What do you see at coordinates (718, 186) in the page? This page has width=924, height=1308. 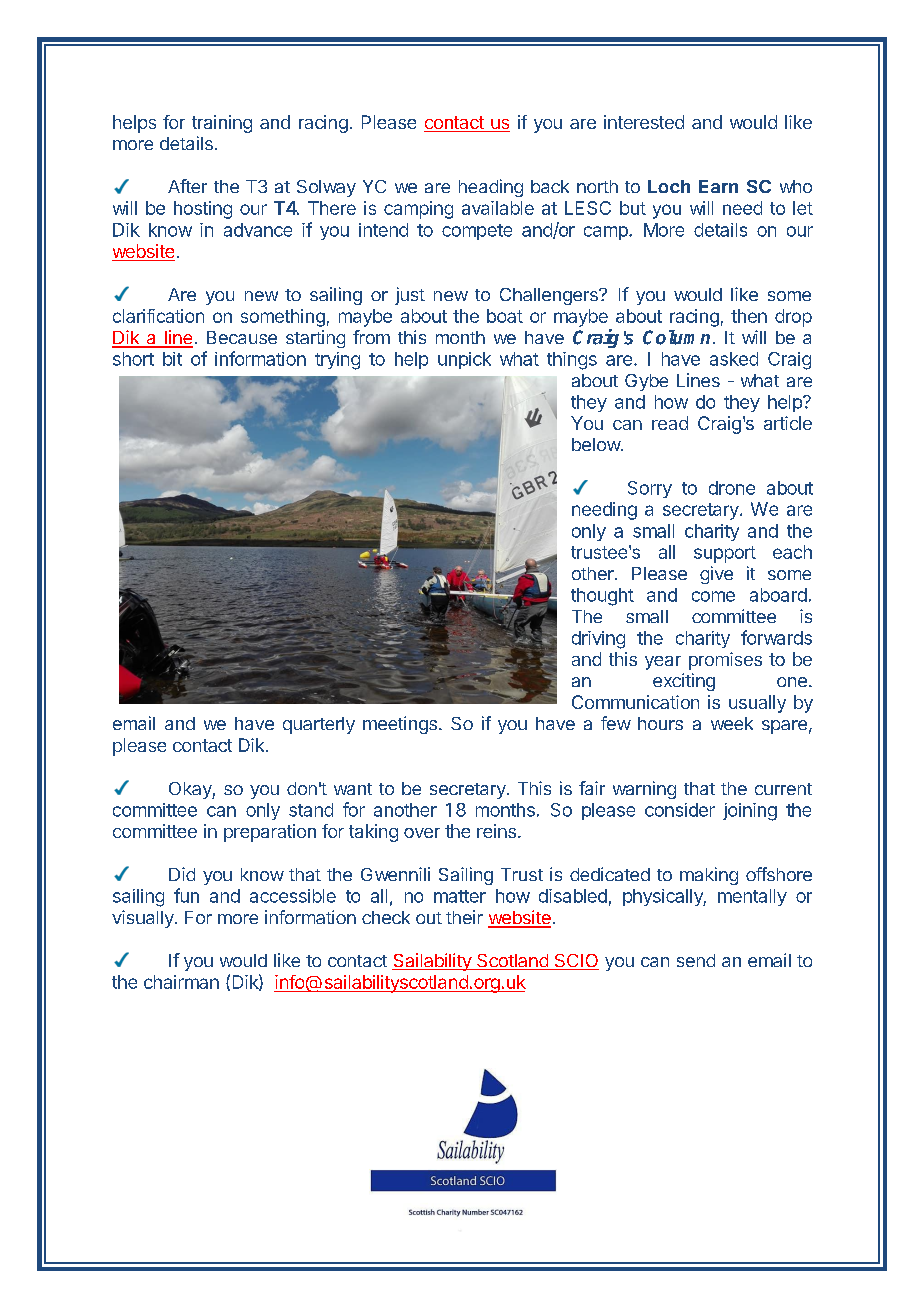 I see `Earn` at bounding box center [718, 186].
